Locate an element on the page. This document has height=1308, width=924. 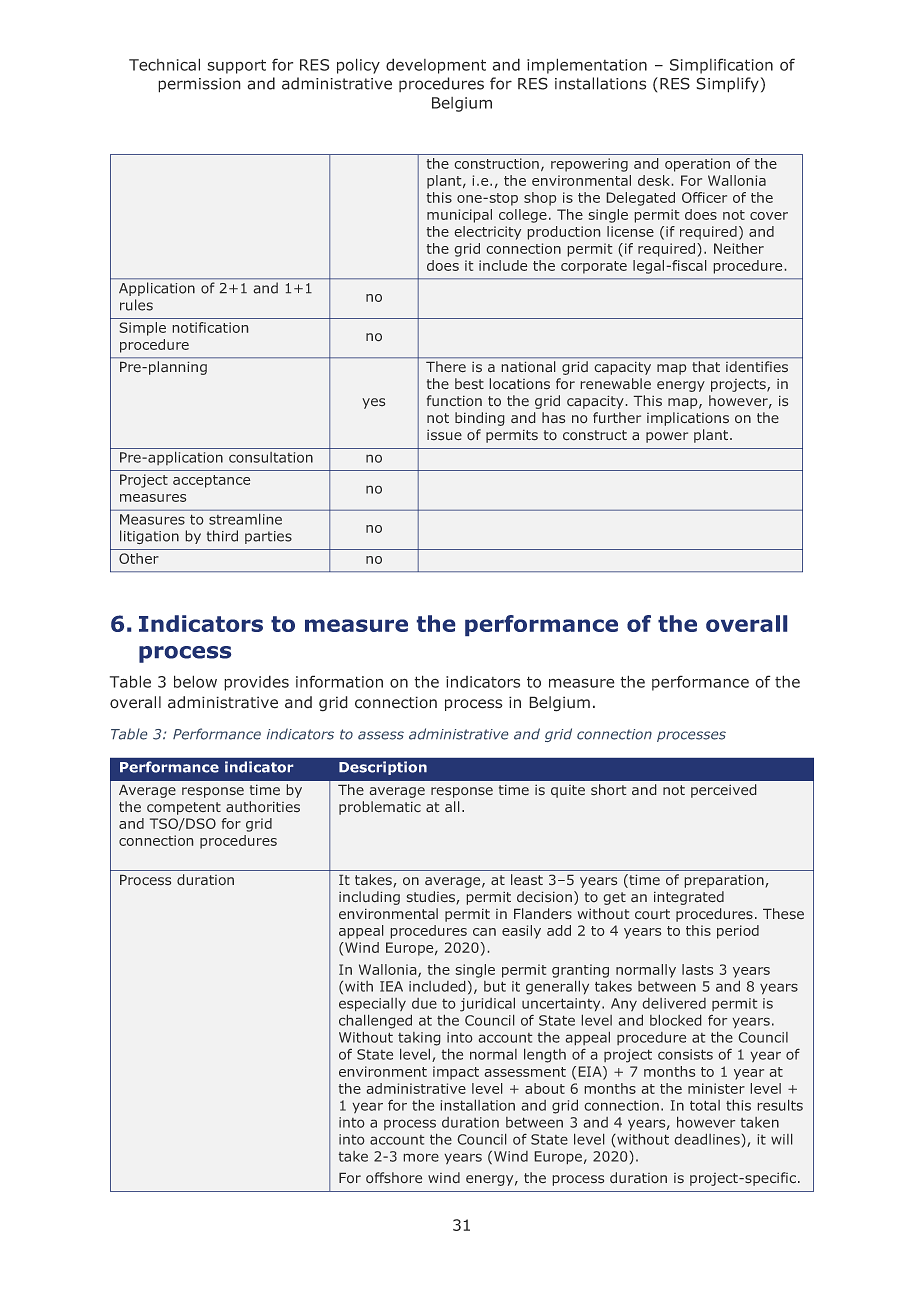
development is located at coordinates (436, 66).
